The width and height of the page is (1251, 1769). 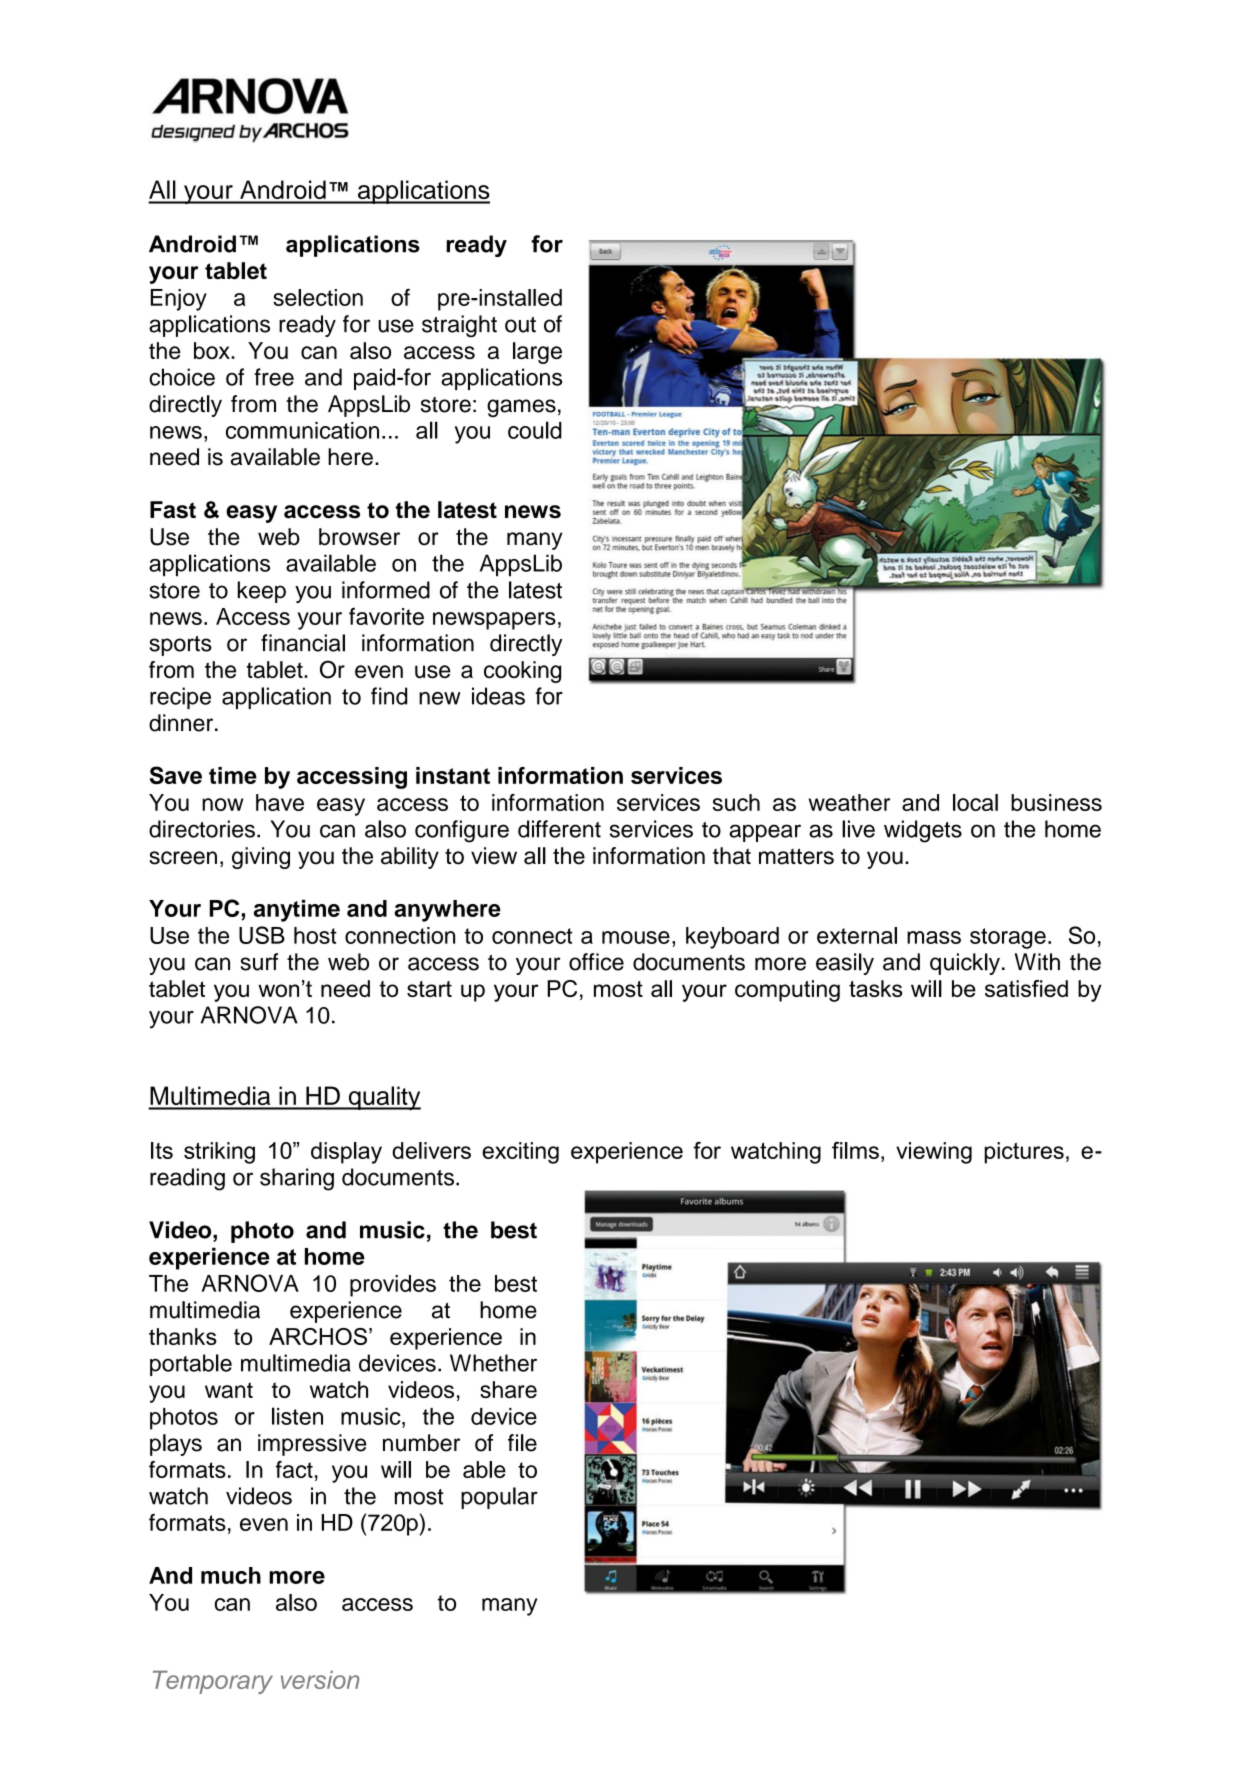 I want to click on surf, so click(x=259, y=962).
